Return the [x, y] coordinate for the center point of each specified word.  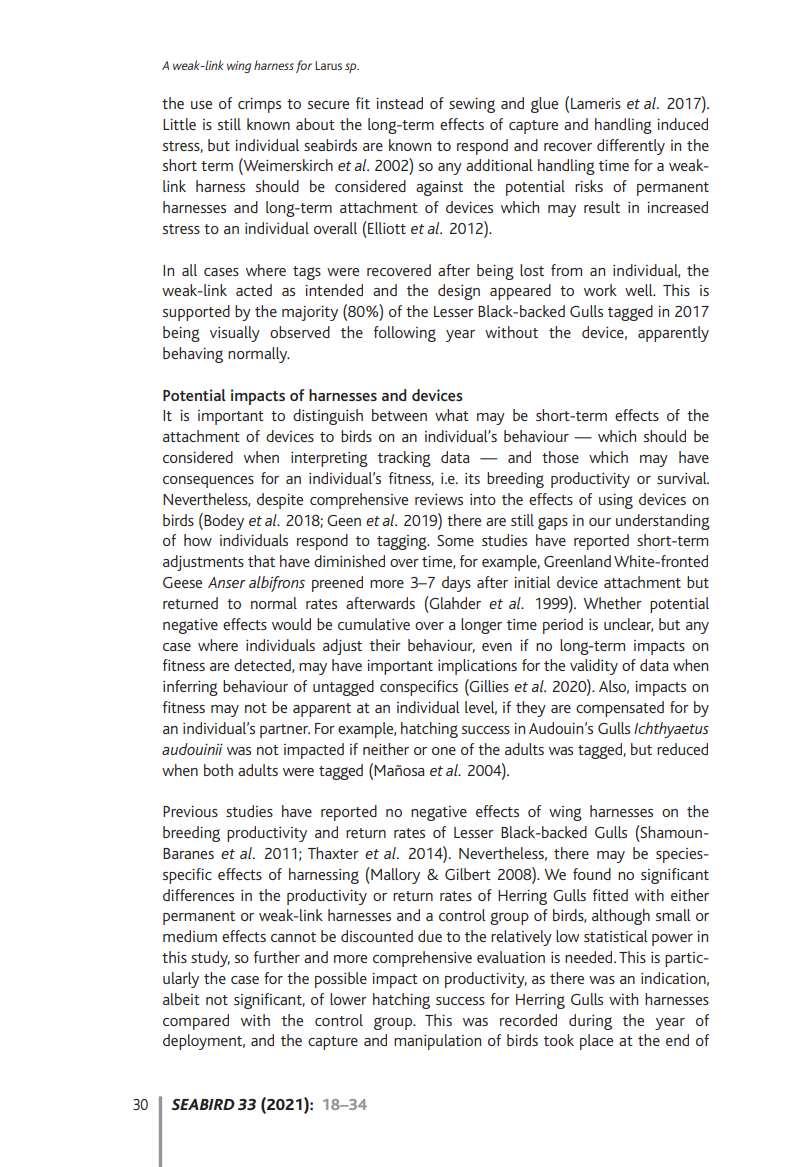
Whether [612, 603]
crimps [259, 105]
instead [399, 103]
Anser [227, 582]
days [456, 584]
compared [196, 1022]
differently [631, 147]
